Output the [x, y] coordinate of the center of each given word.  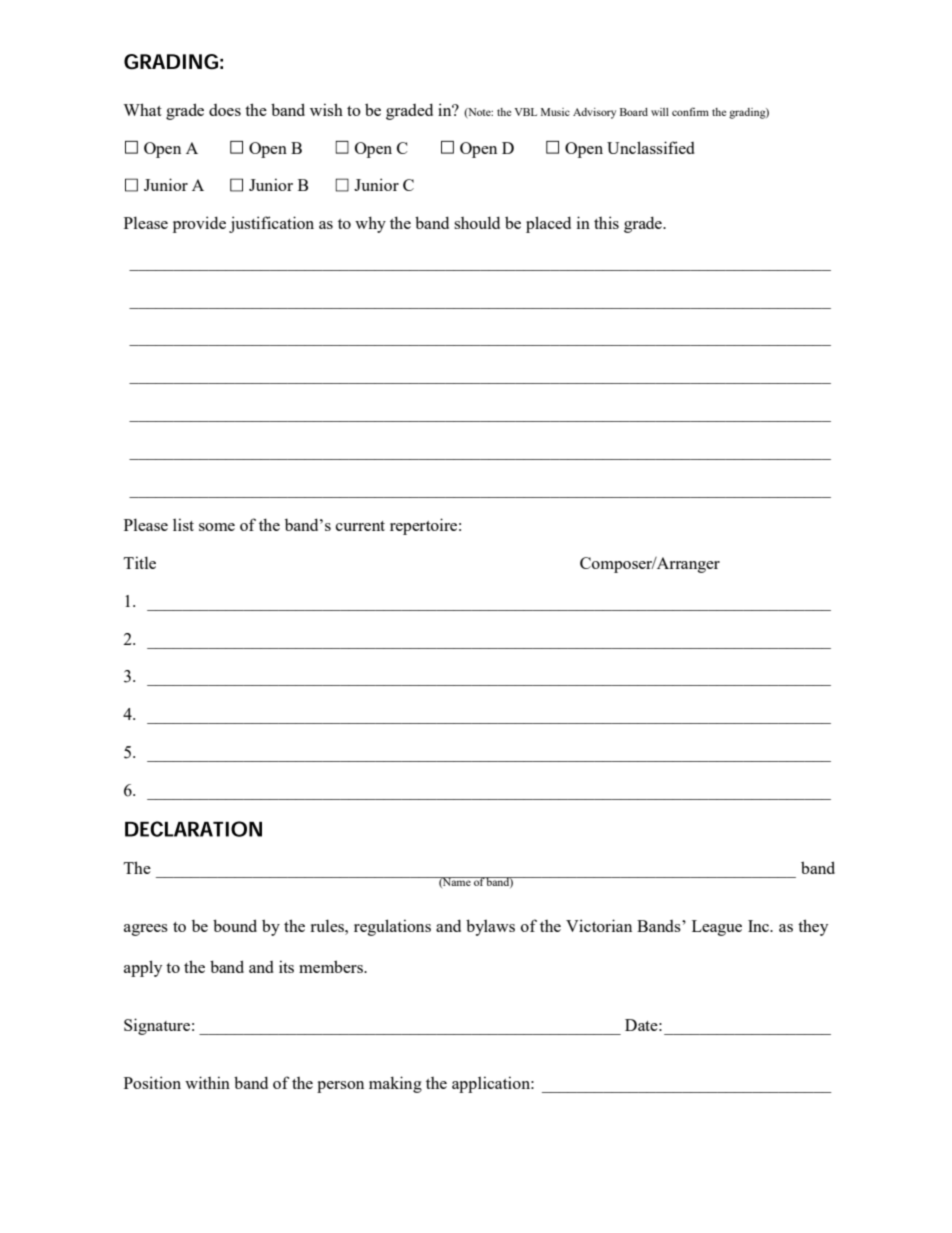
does [225, 110]
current [360, 526]
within [207, 1082]
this [606, 222]
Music [555, 112]
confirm [690, 111]
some [217, 527]
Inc [760, 926]
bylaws [490, 927]
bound [235, 925]
